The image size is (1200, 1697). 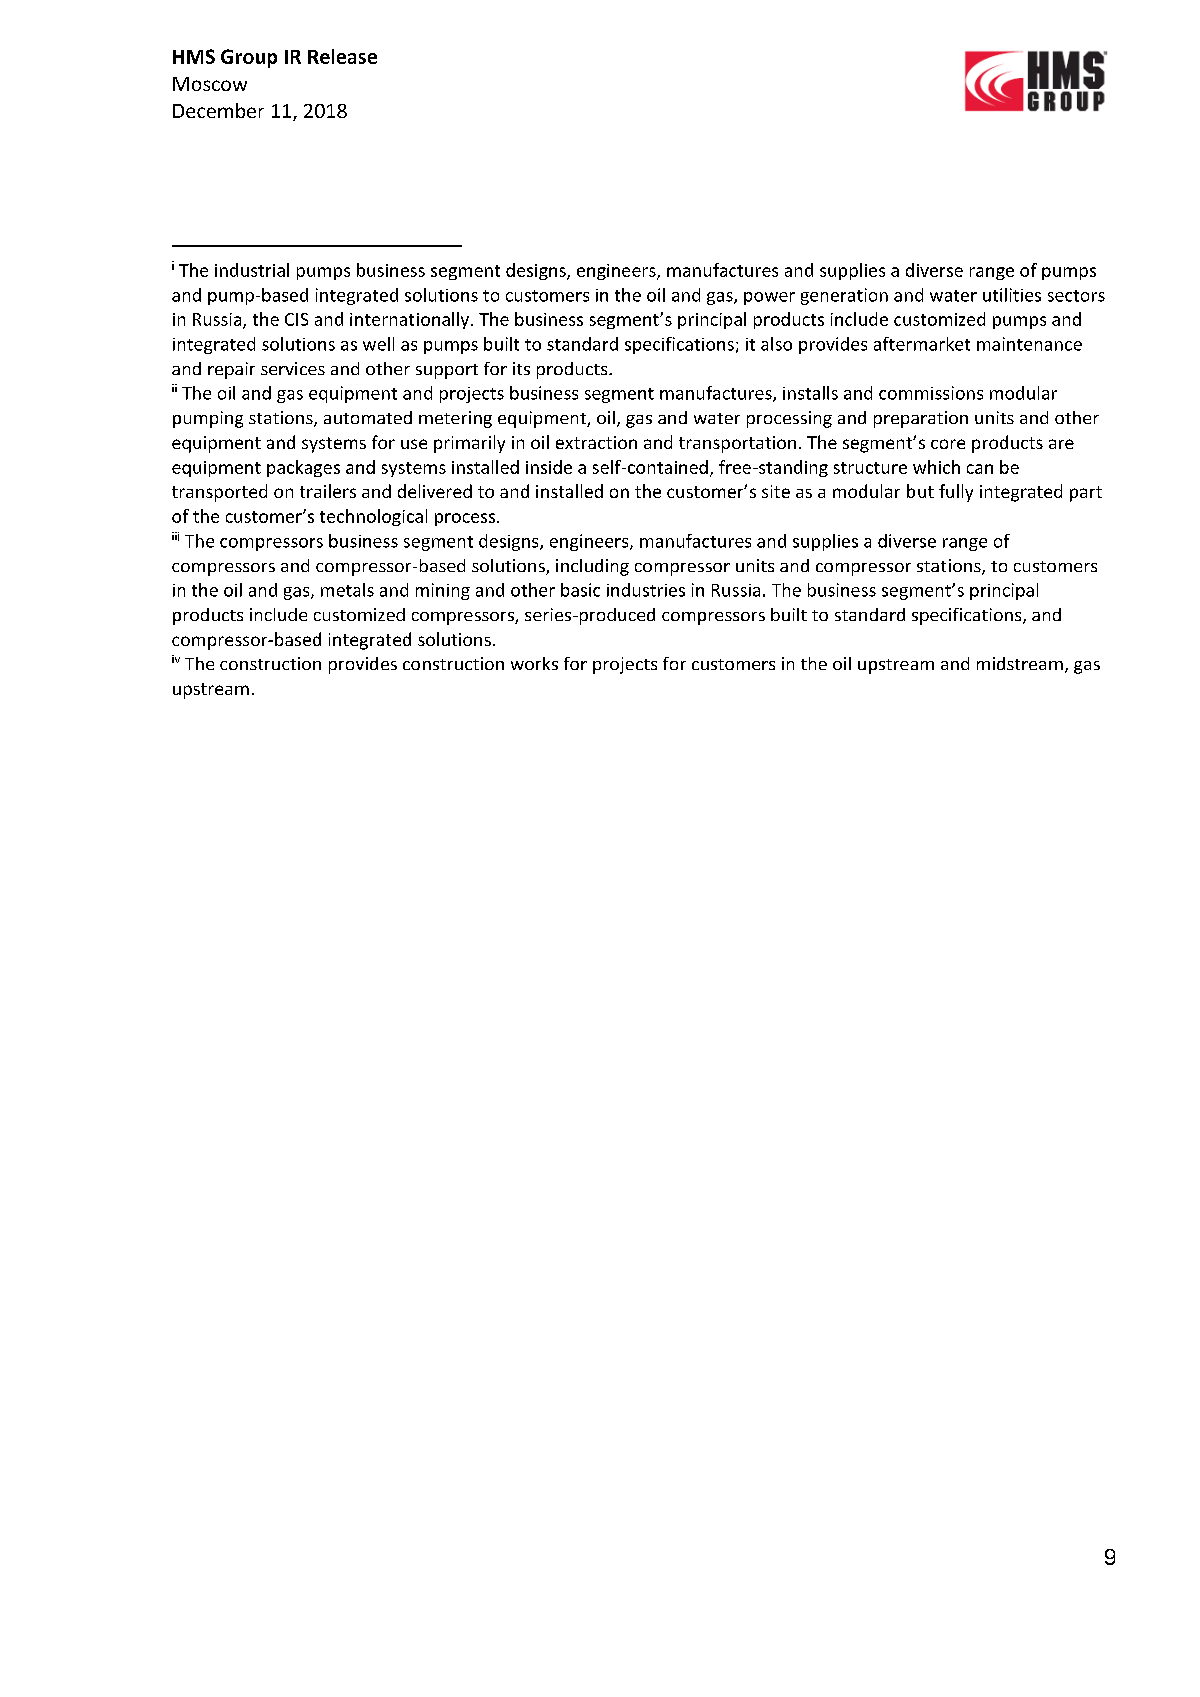 I want to click on Release, so click(x=342, y=56).
